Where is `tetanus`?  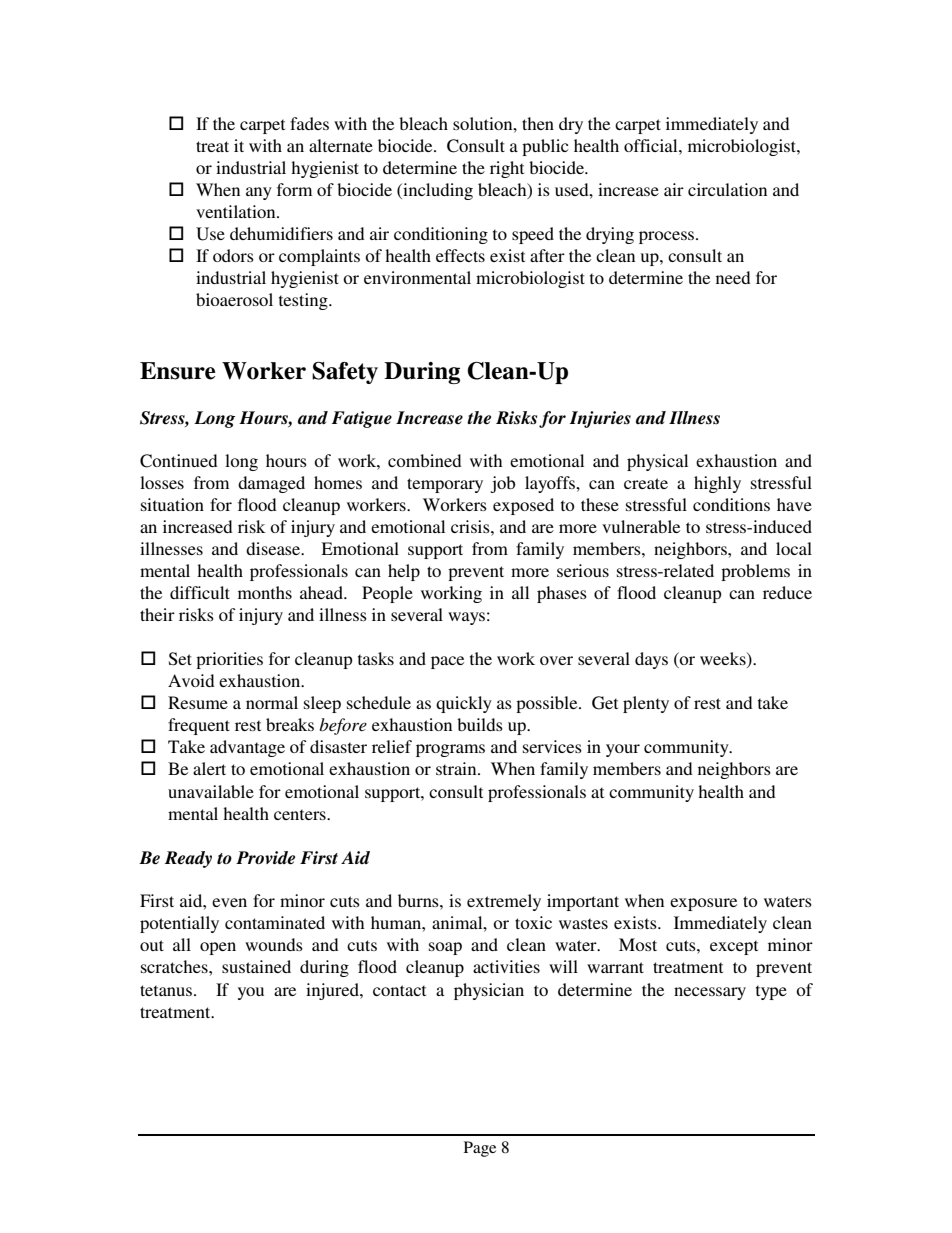 tetanus is located at coordinates (167, 990).
